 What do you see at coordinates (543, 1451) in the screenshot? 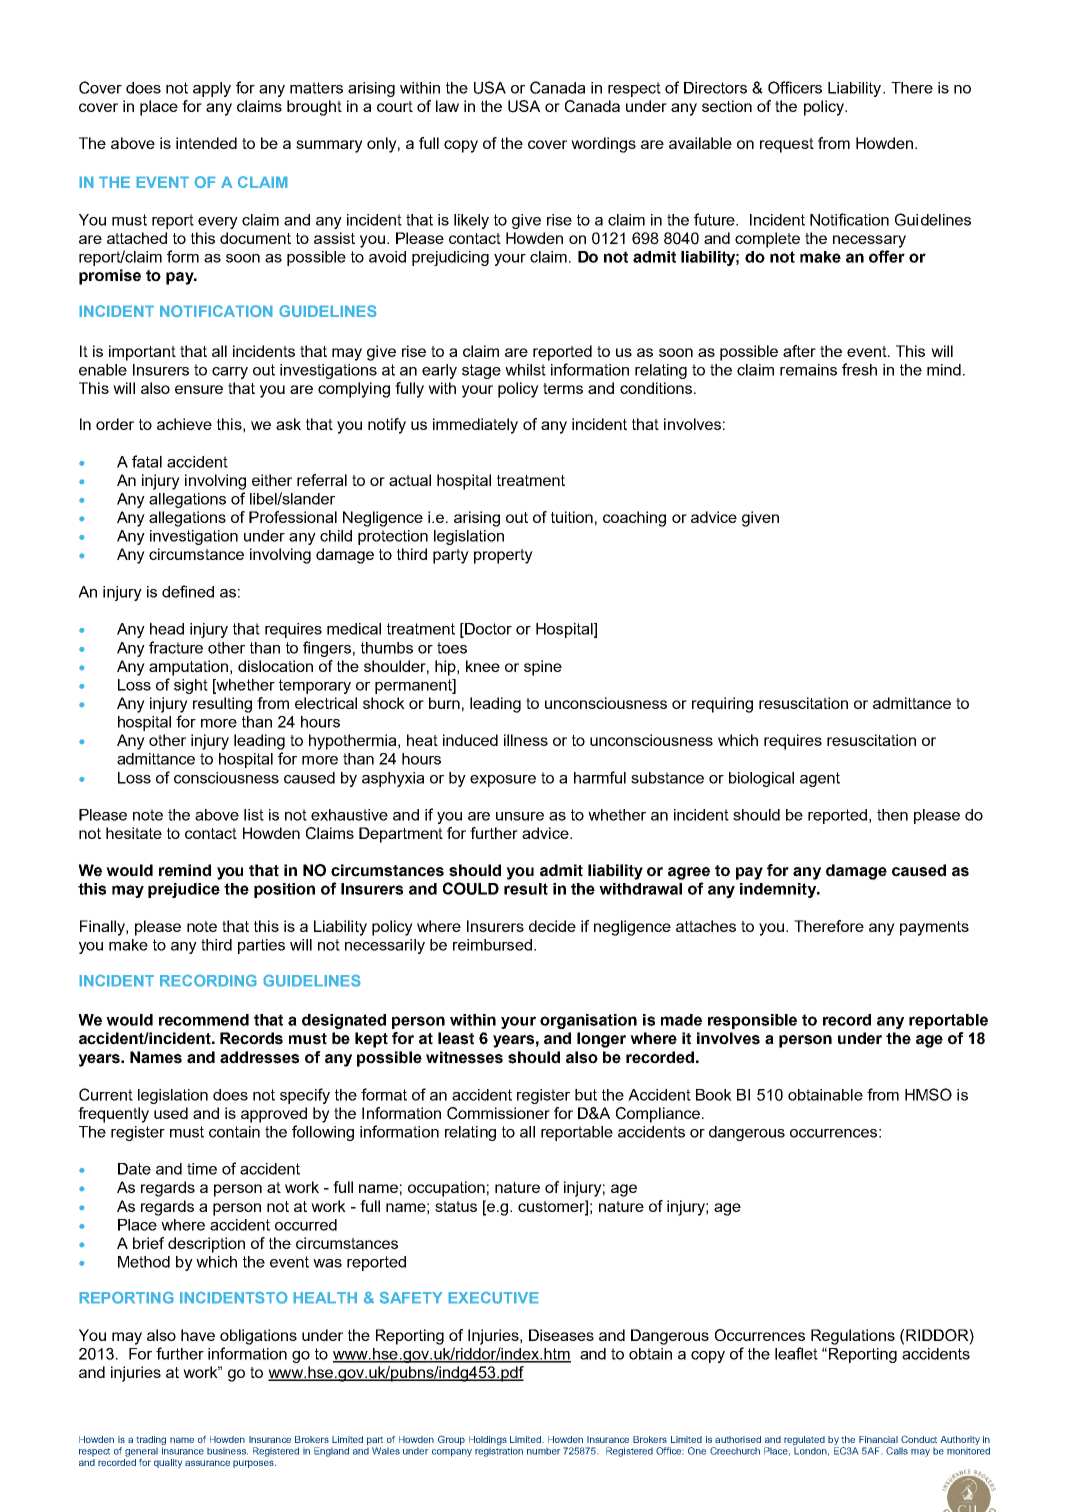
I see `number` at bounding box center [543, 1451].
